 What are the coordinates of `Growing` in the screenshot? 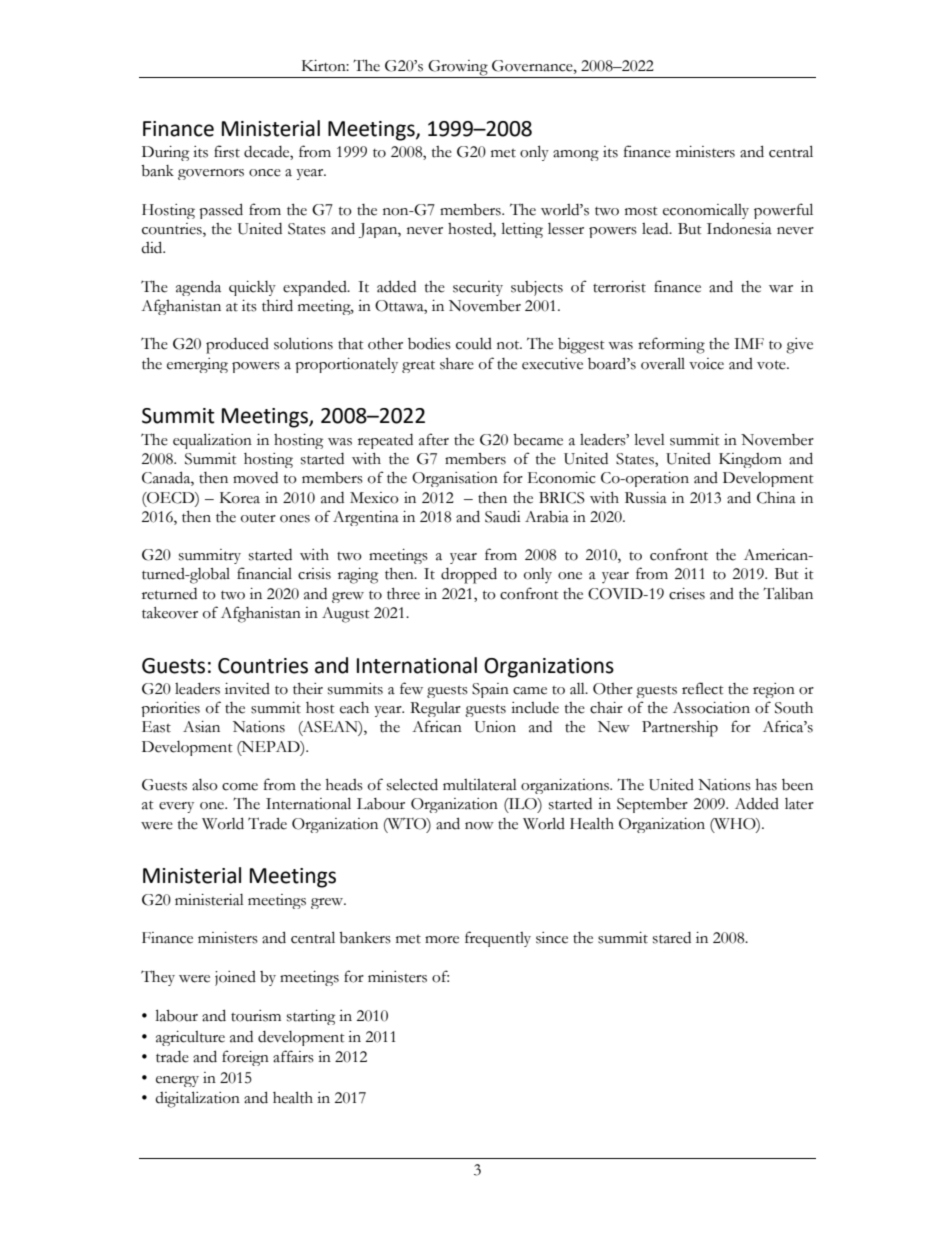 It's located at (458, 69).
